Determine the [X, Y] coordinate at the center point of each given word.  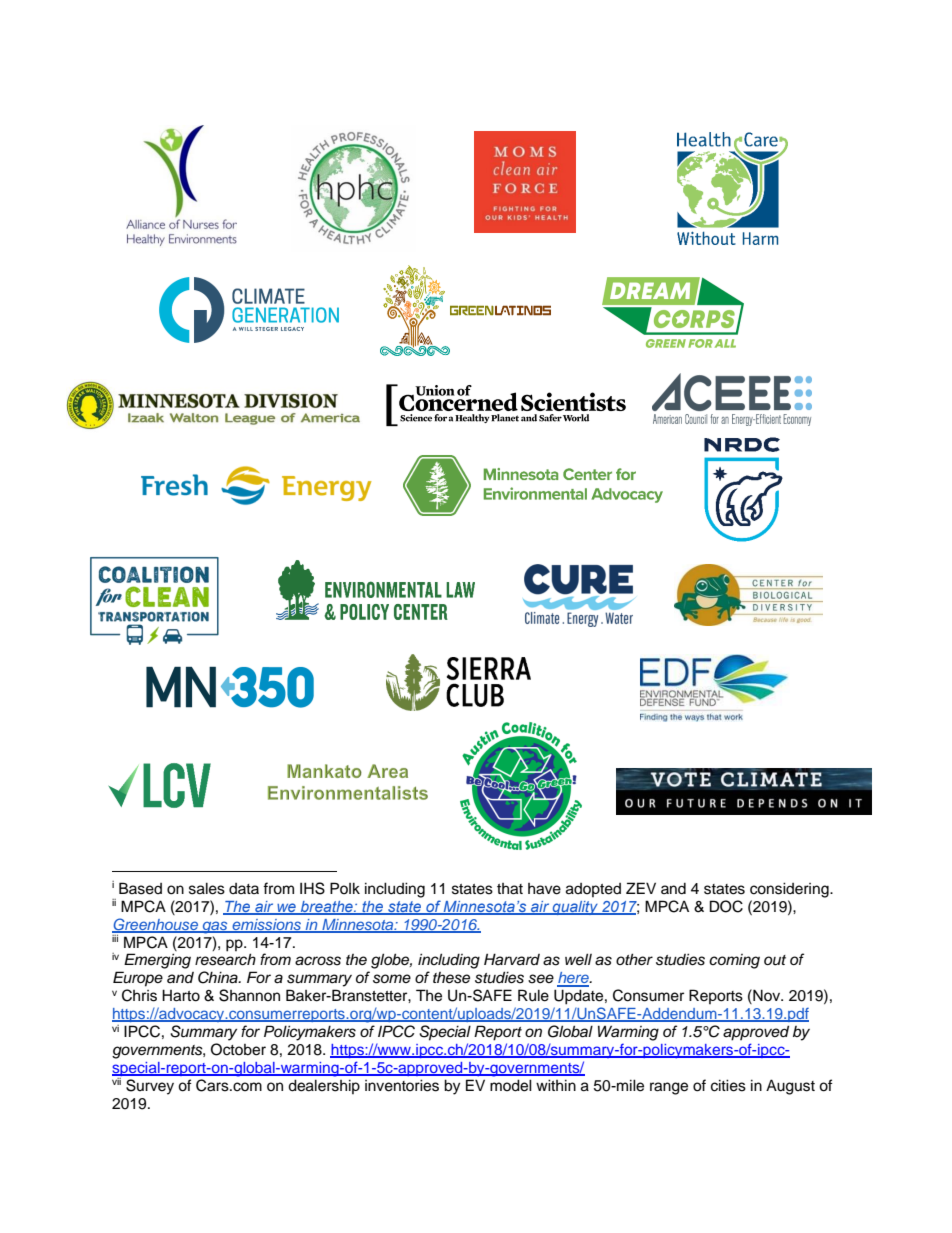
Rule [533, 995]
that [510, 889]
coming [734, 961]
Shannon [249, 995]
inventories [402, 1085]
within [556, 1085]
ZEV [641, 888]
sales [207, 888]
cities [728, 1085]
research [225, 959]
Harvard [512, 959]
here [574, 979]
